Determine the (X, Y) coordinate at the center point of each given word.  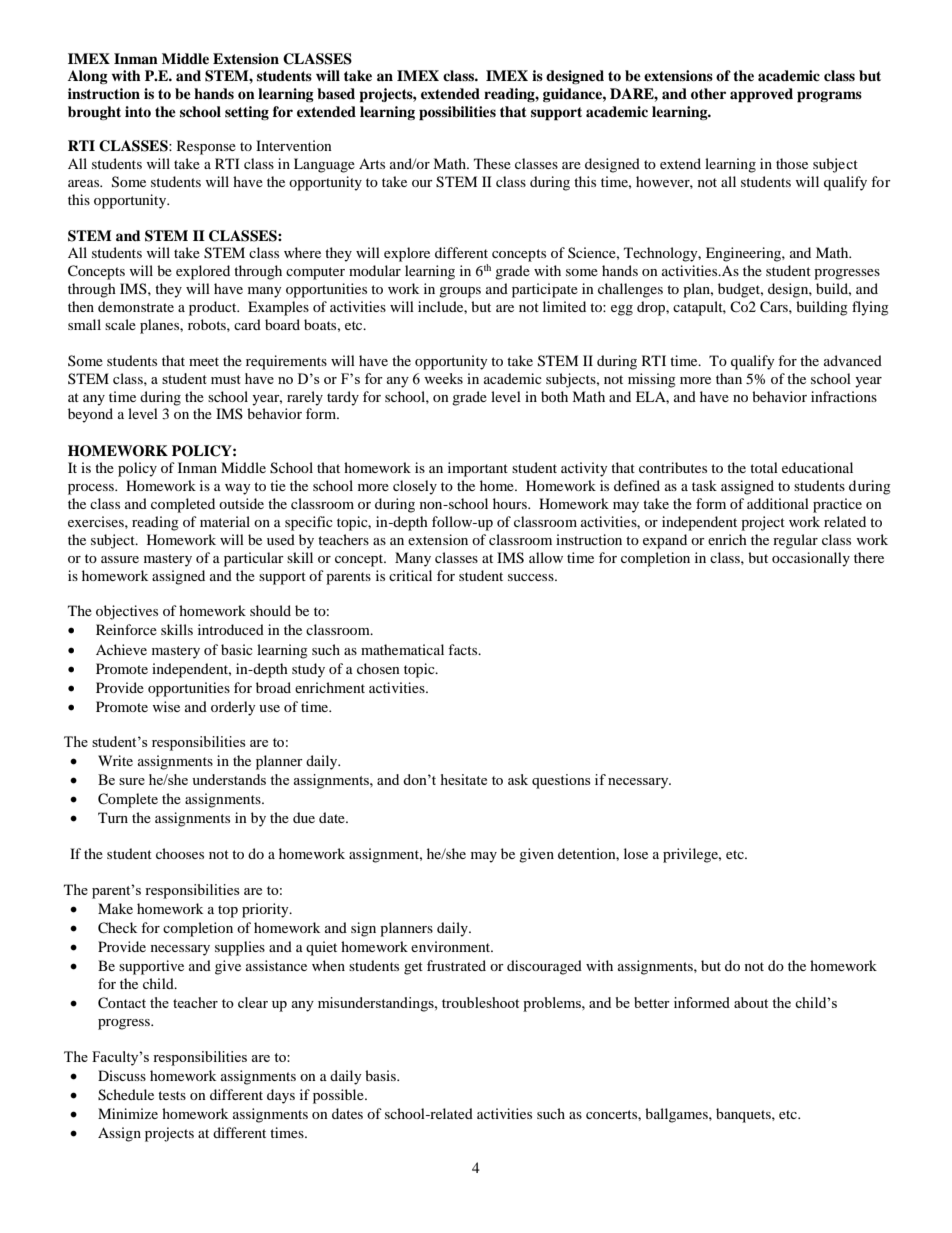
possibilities (457, 113)
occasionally (811, 559)
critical (410, 575)
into (138, 111)
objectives (127, 612)
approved (761, 95)
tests (172, 1095)
